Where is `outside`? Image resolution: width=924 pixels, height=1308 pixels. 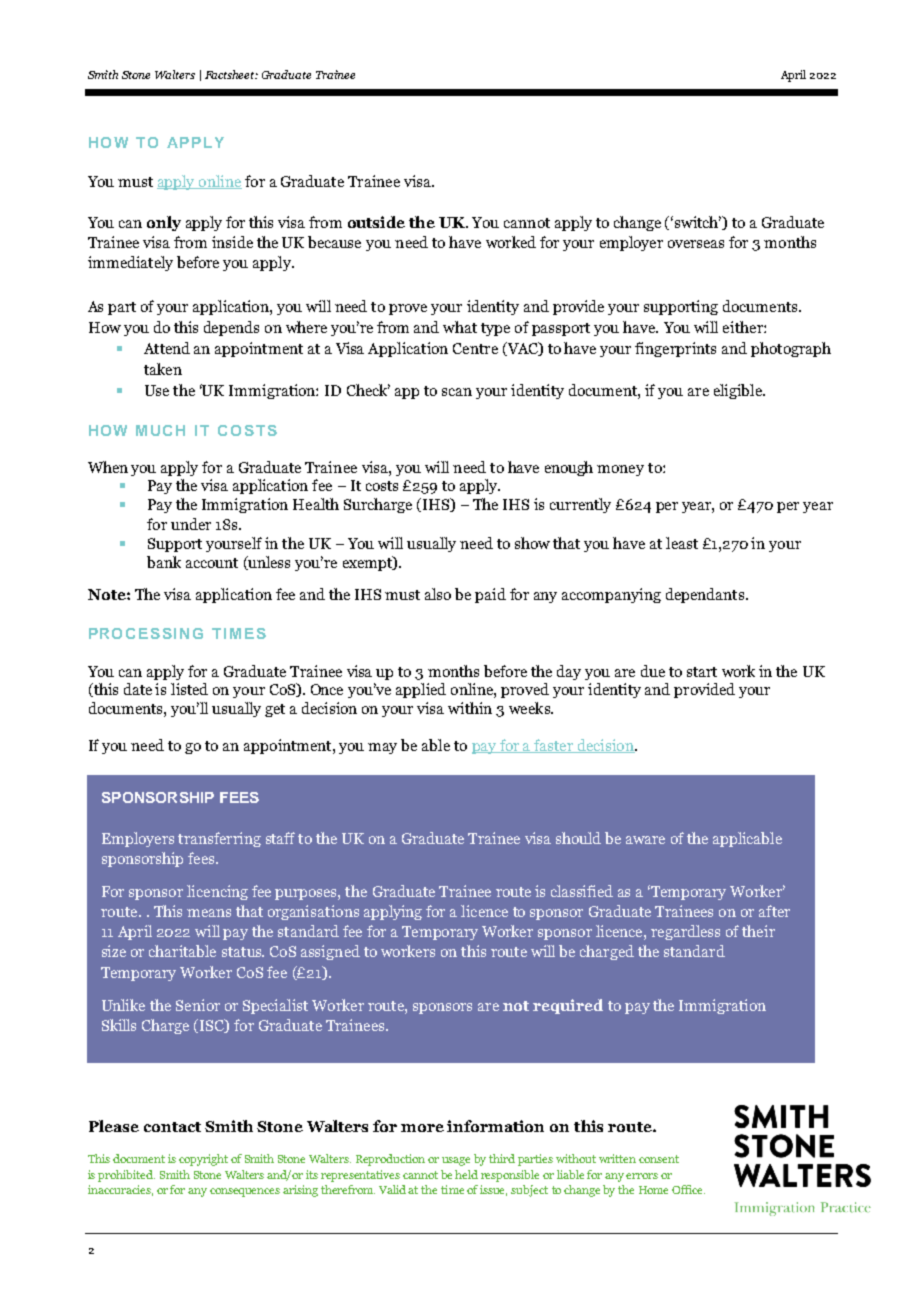
outside is located at coordinates (376, 222).
